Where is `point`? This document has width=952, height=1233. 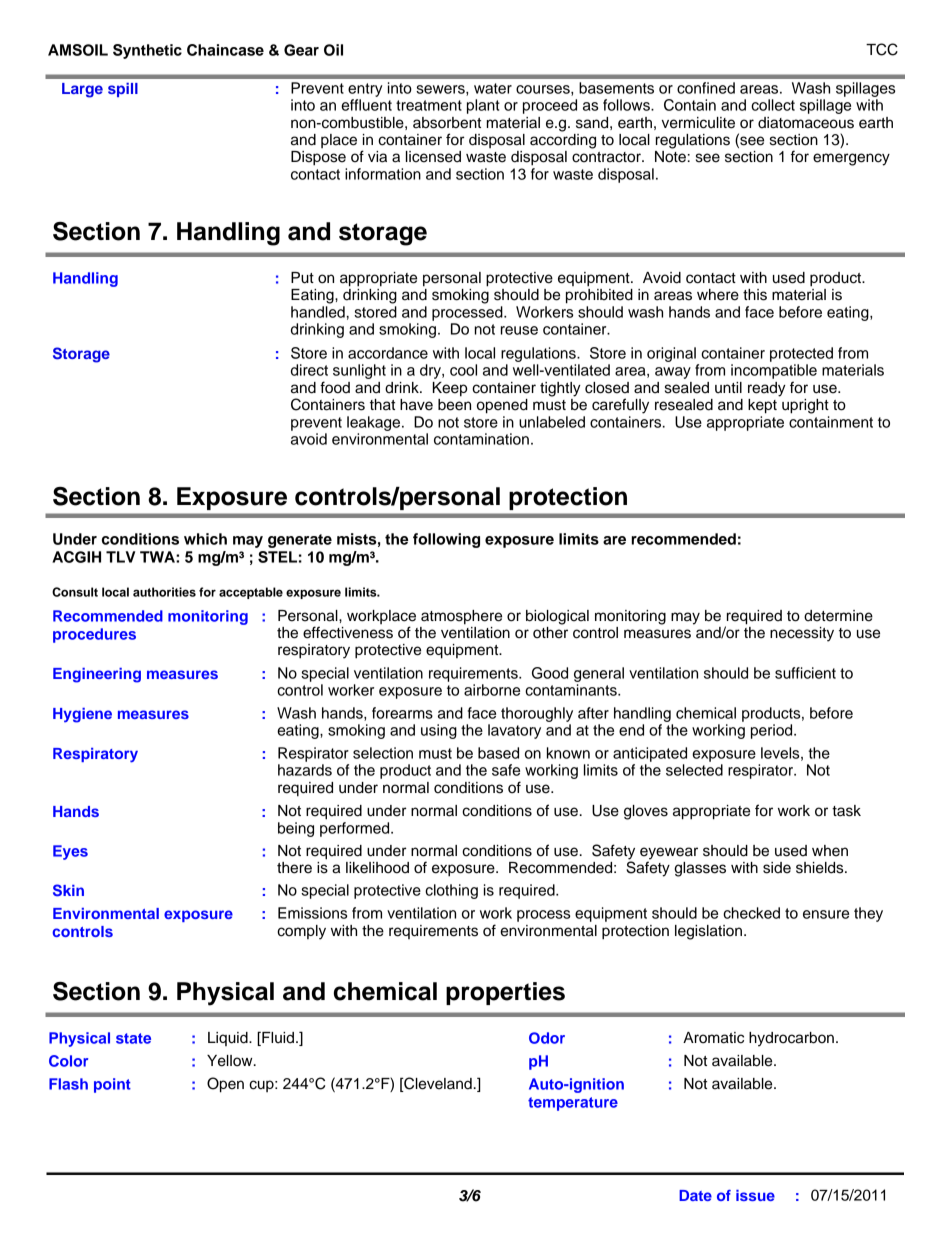 point is located at coordinates (112, 1085).
